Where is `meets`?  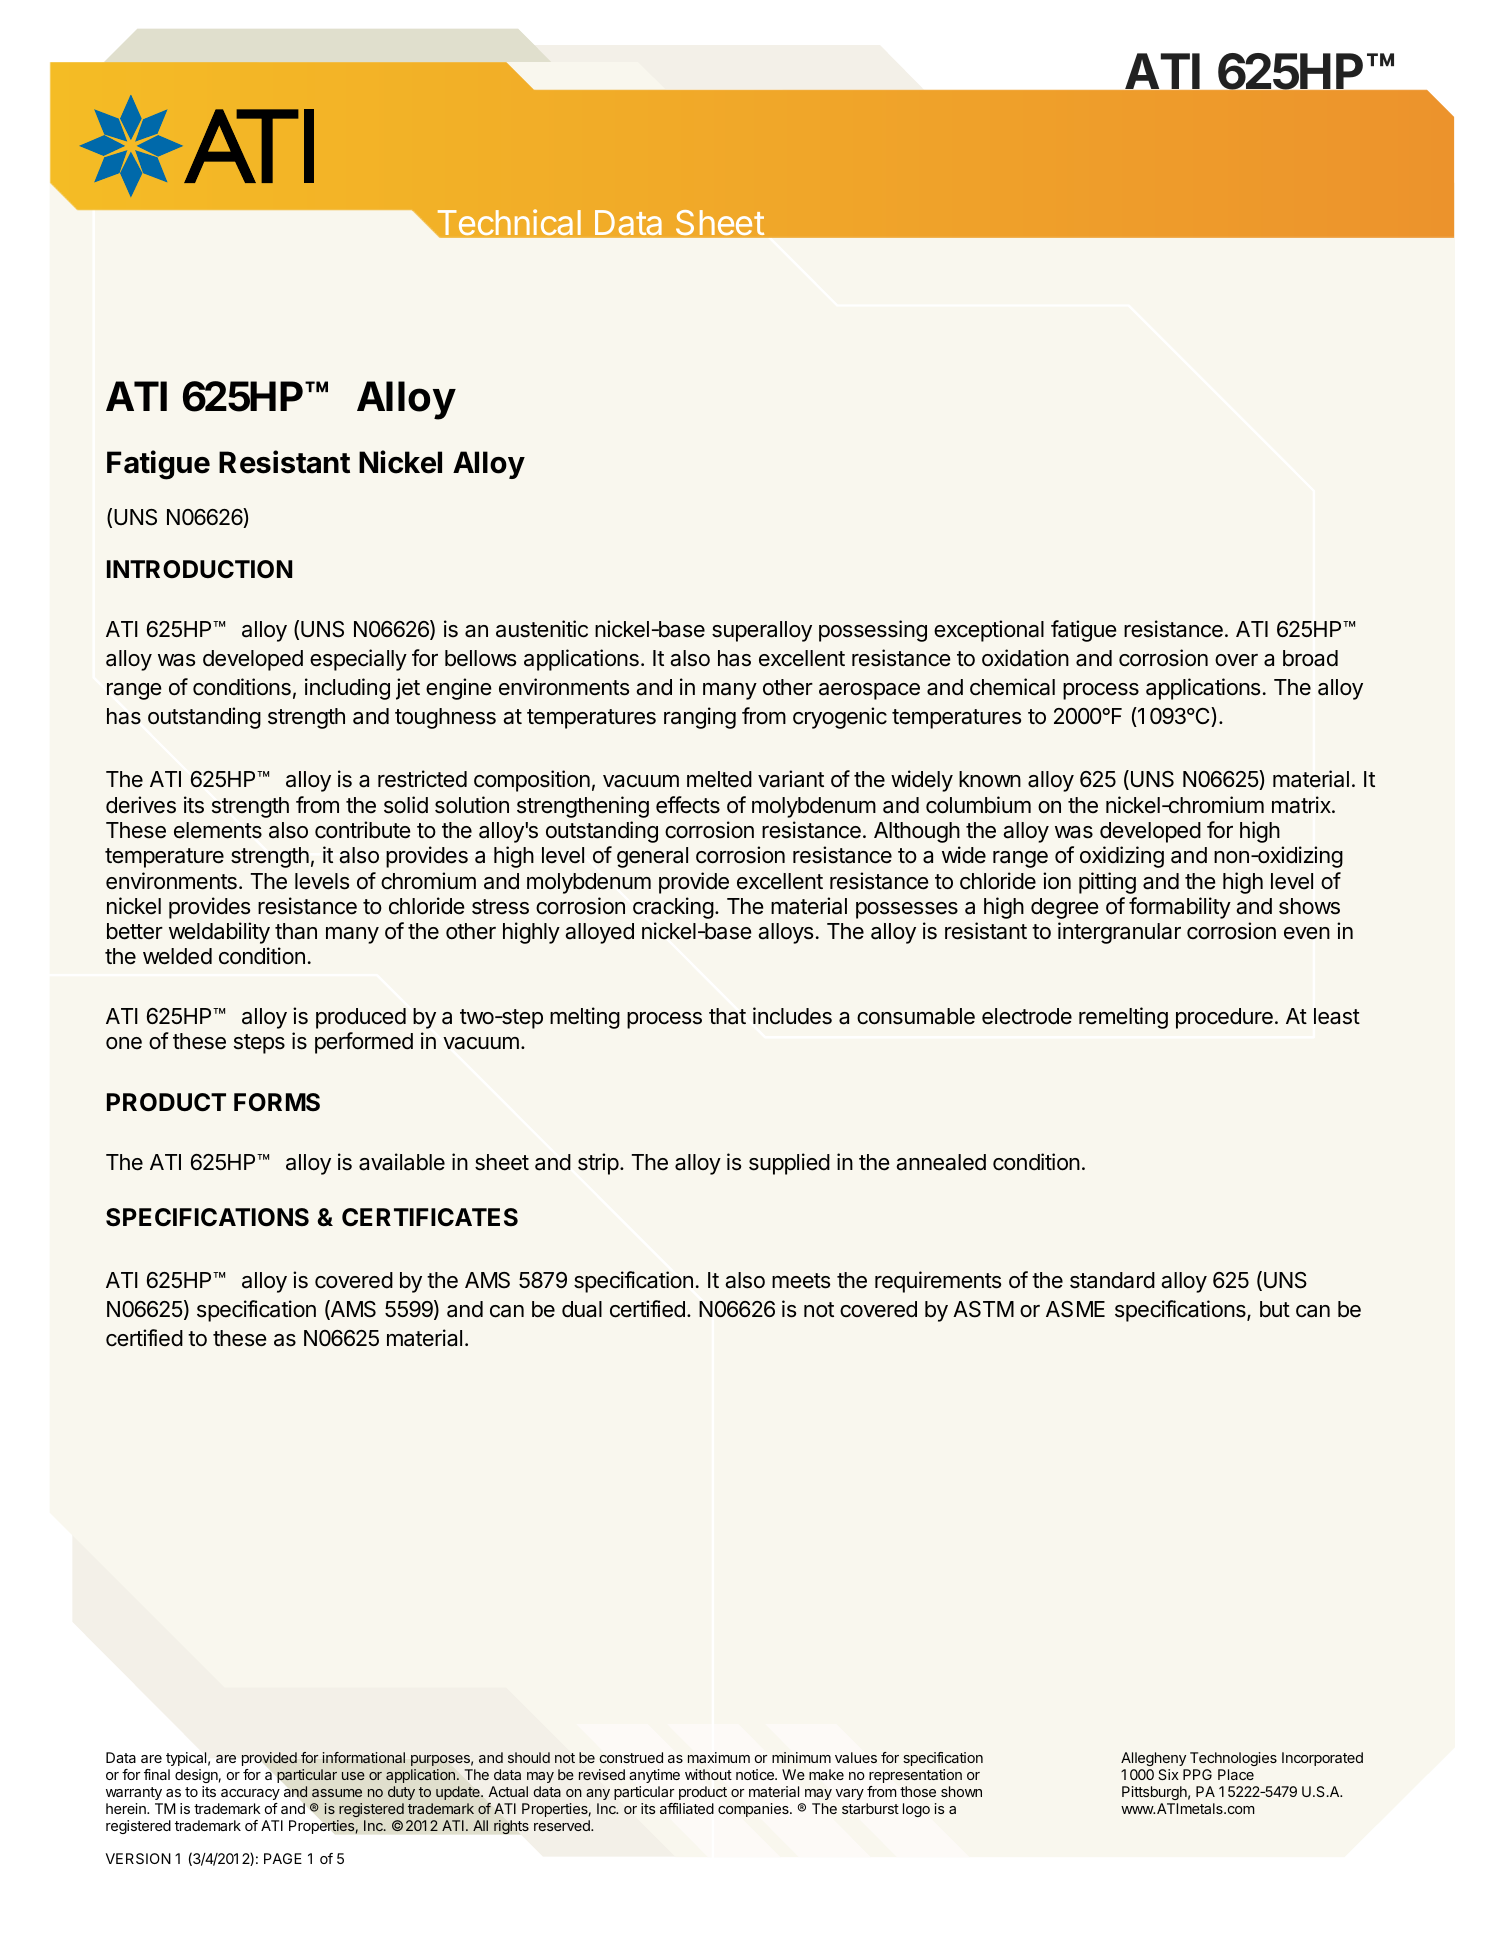
meets is located at coordinates (801, 1281).
